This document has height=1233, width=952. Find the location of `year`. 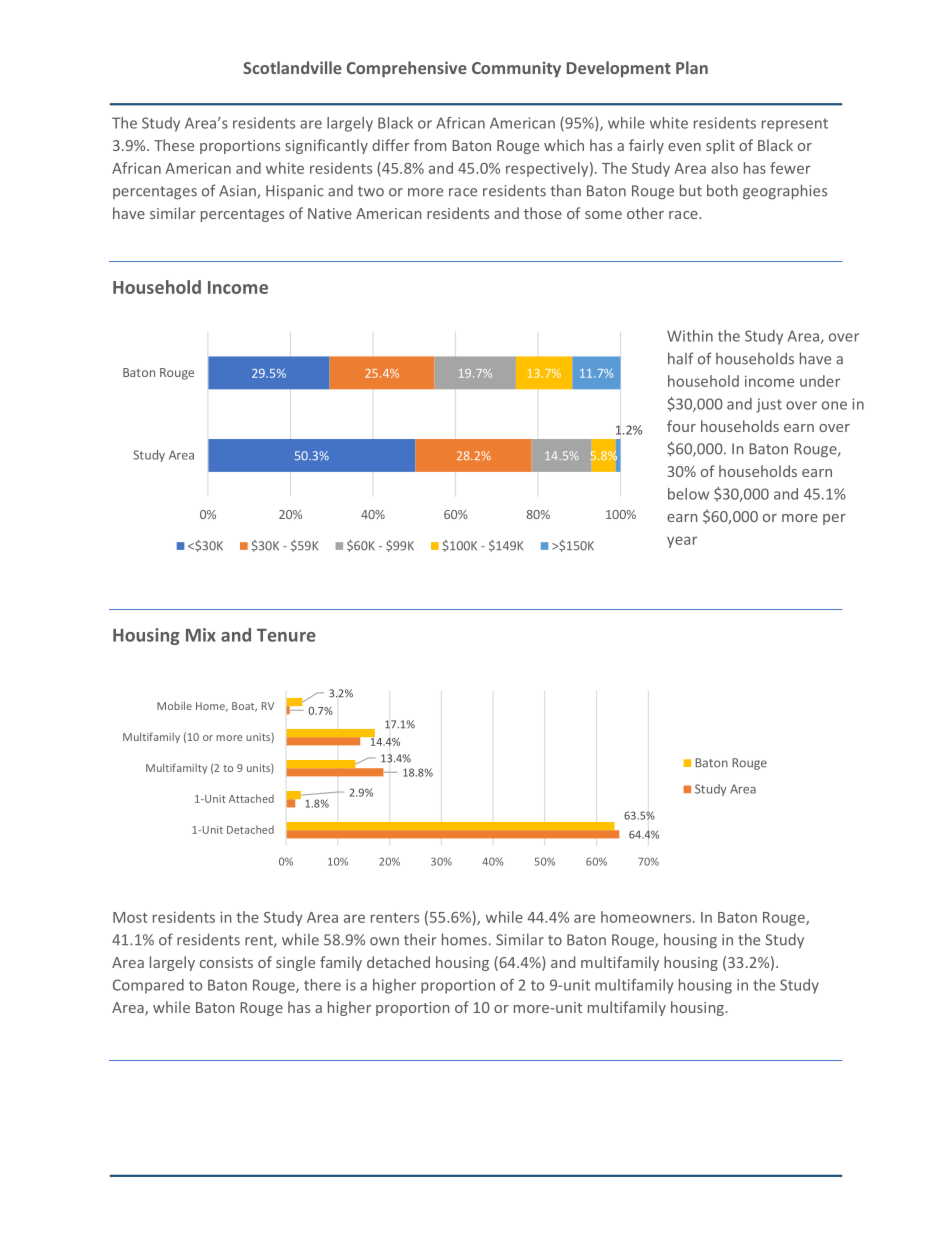

year is located at coordinates (682, 542).
